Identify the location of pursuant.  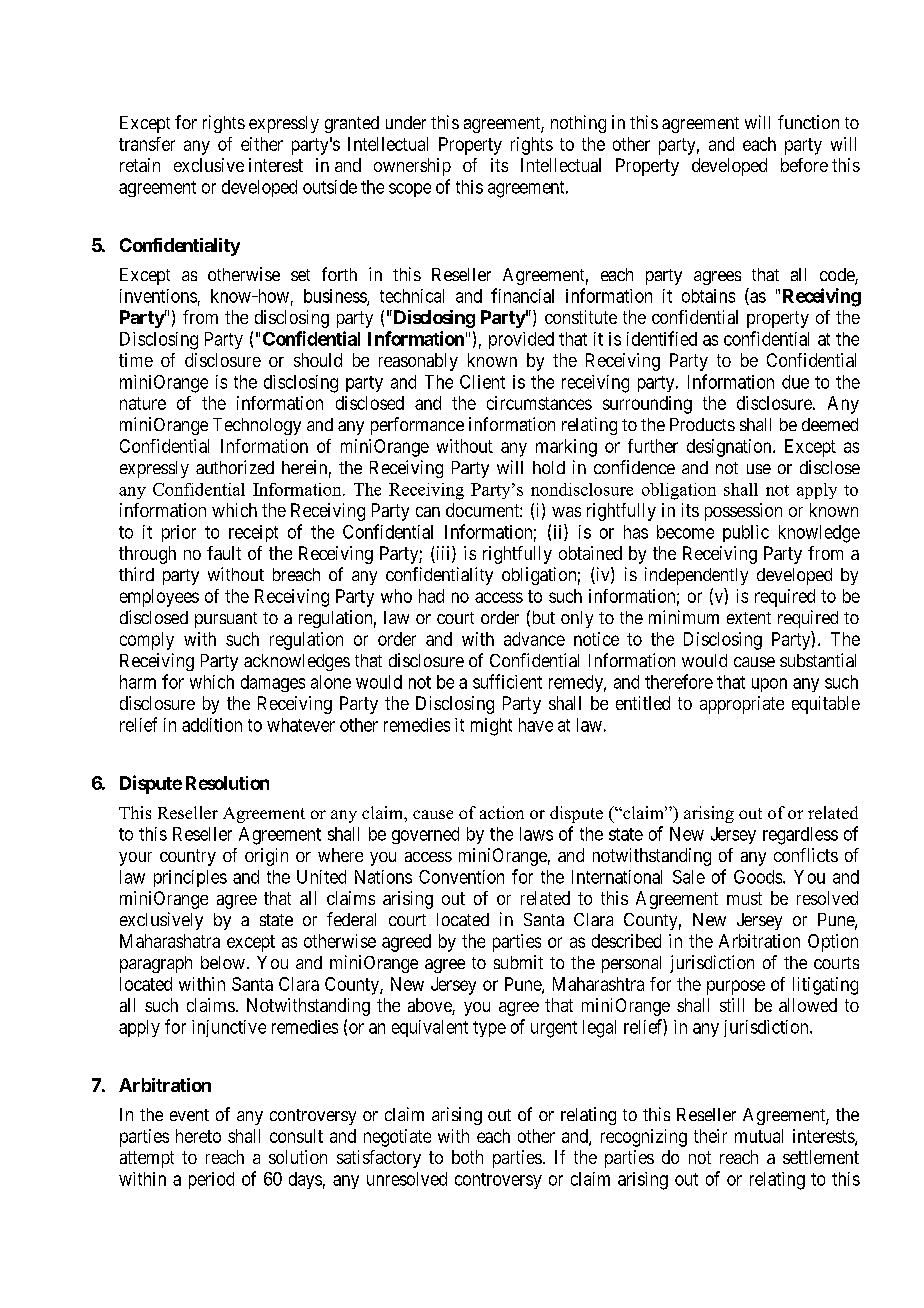
(226, 620).
